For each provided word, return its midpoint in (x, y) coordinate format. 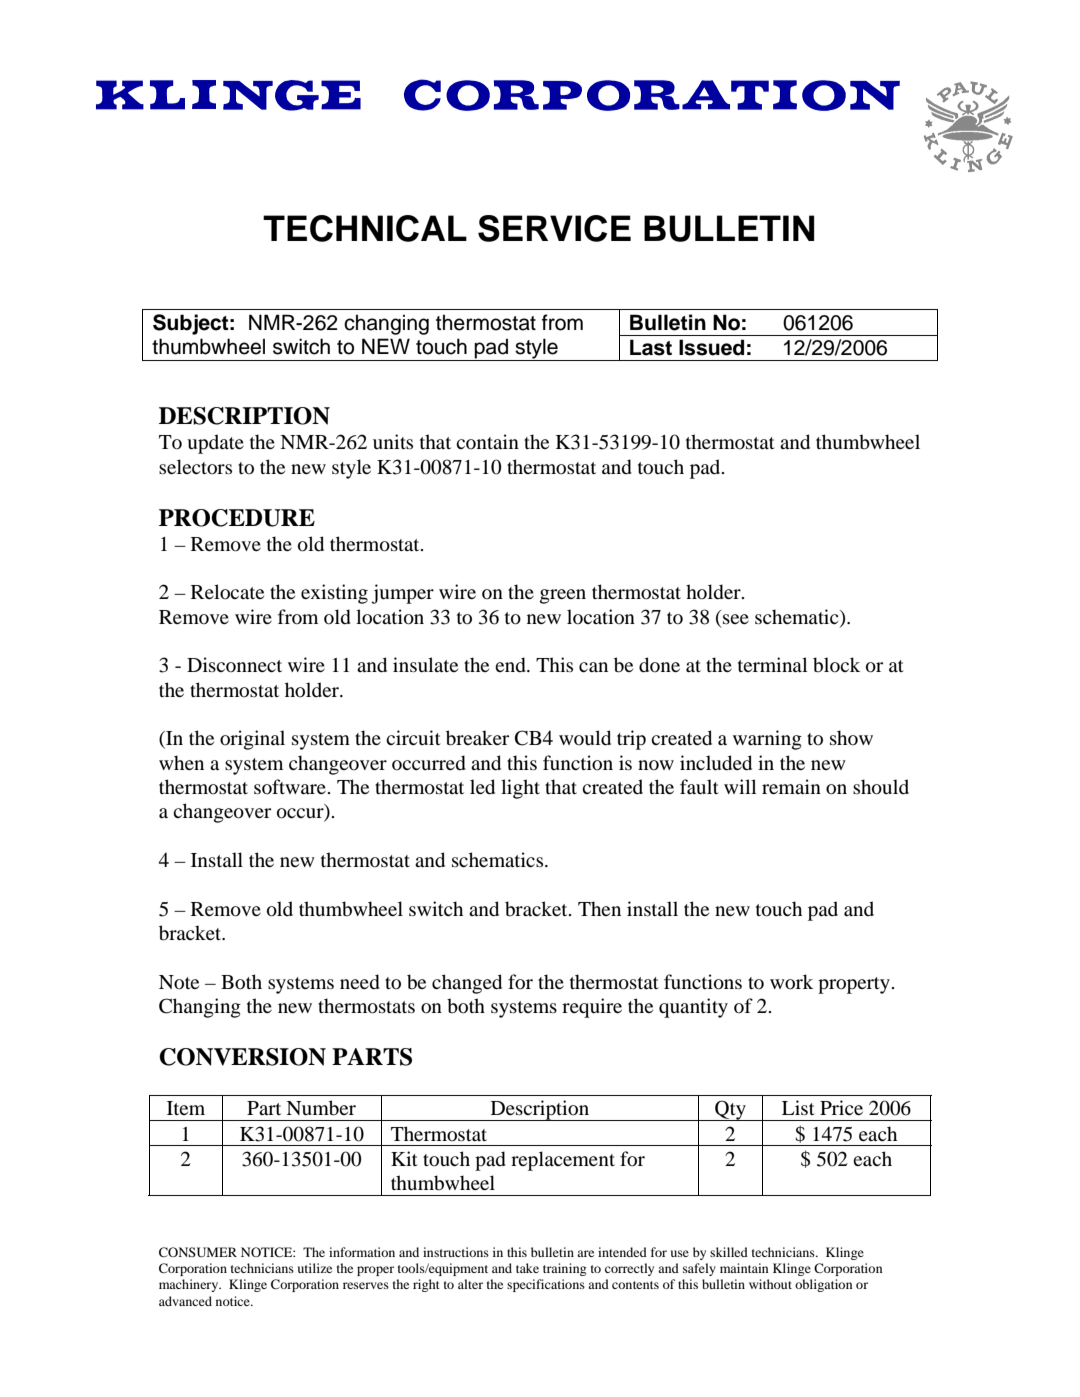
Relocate (227, 592)
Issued (711, 347)
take (527, 1268)
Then (599, 908)
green (563, 596)
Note (179, 982)
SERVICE (554, 228)
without (770, 1284)
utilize (315, 1268)
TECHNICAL (365, 228)
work (791, 982)
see (736, 619)
